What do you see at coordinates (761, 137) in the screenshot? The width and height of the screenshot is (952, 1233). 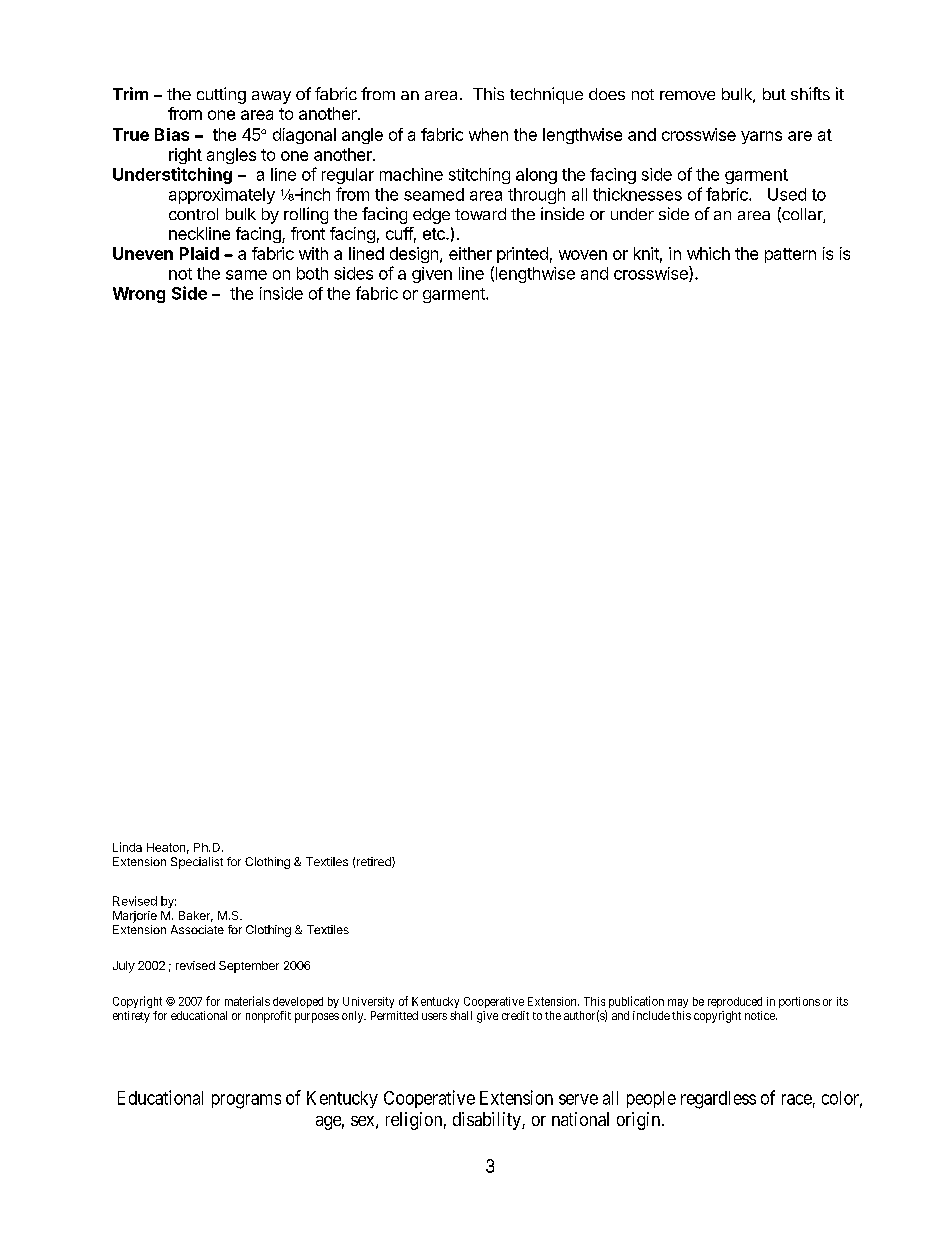 I see `yarns` at bounding box center [761, 137].
